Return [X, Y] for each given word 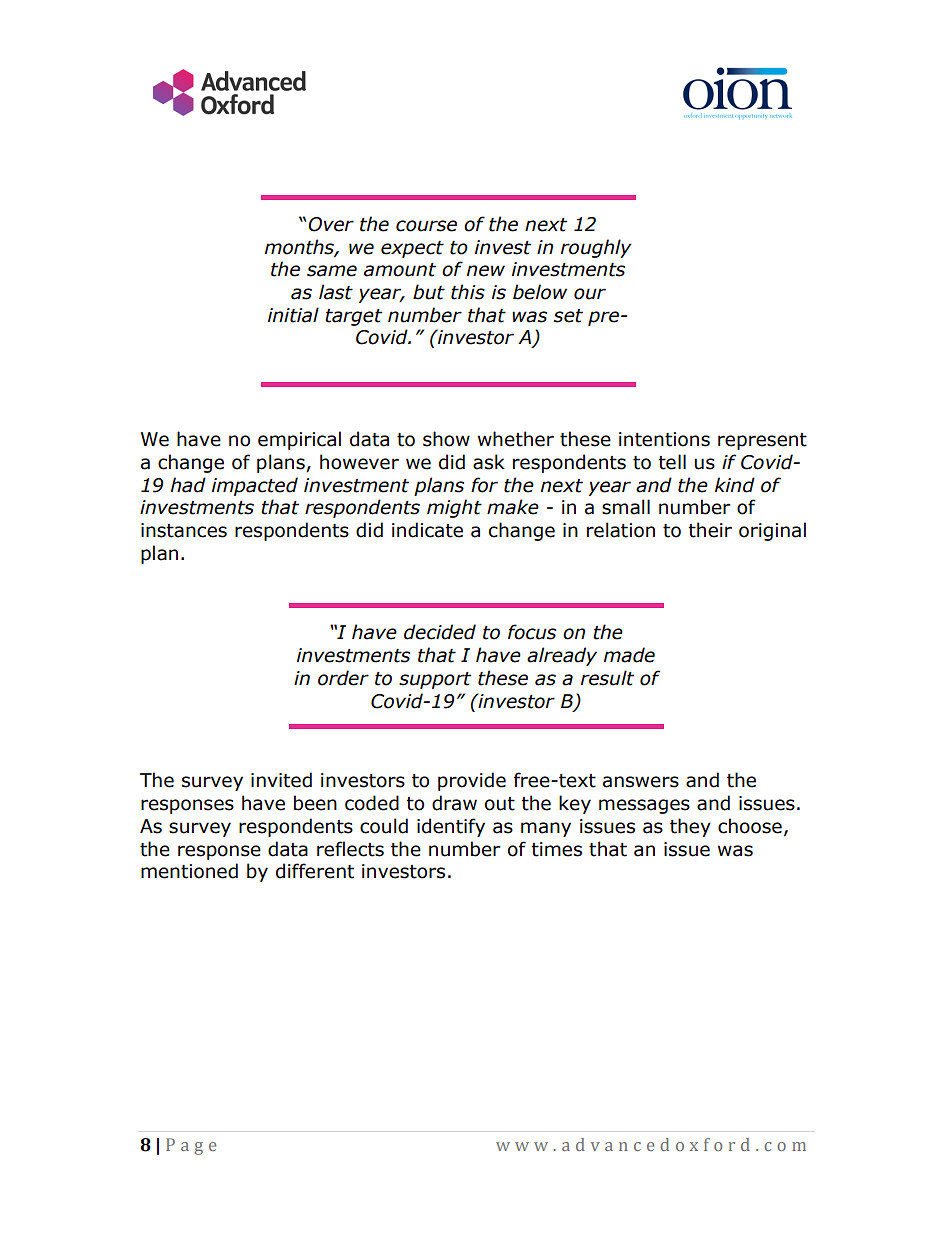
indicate [427, 530]
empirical [299, 440]
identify [451, 827]
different [315, 871]
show [446, 439]
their [710, 530]
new [486, 271]
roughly [596, 248]
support [435, 680]
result [607, 678]
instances [184, 530]
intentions [664, 439]
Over [331, 224]
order [343, 678]
